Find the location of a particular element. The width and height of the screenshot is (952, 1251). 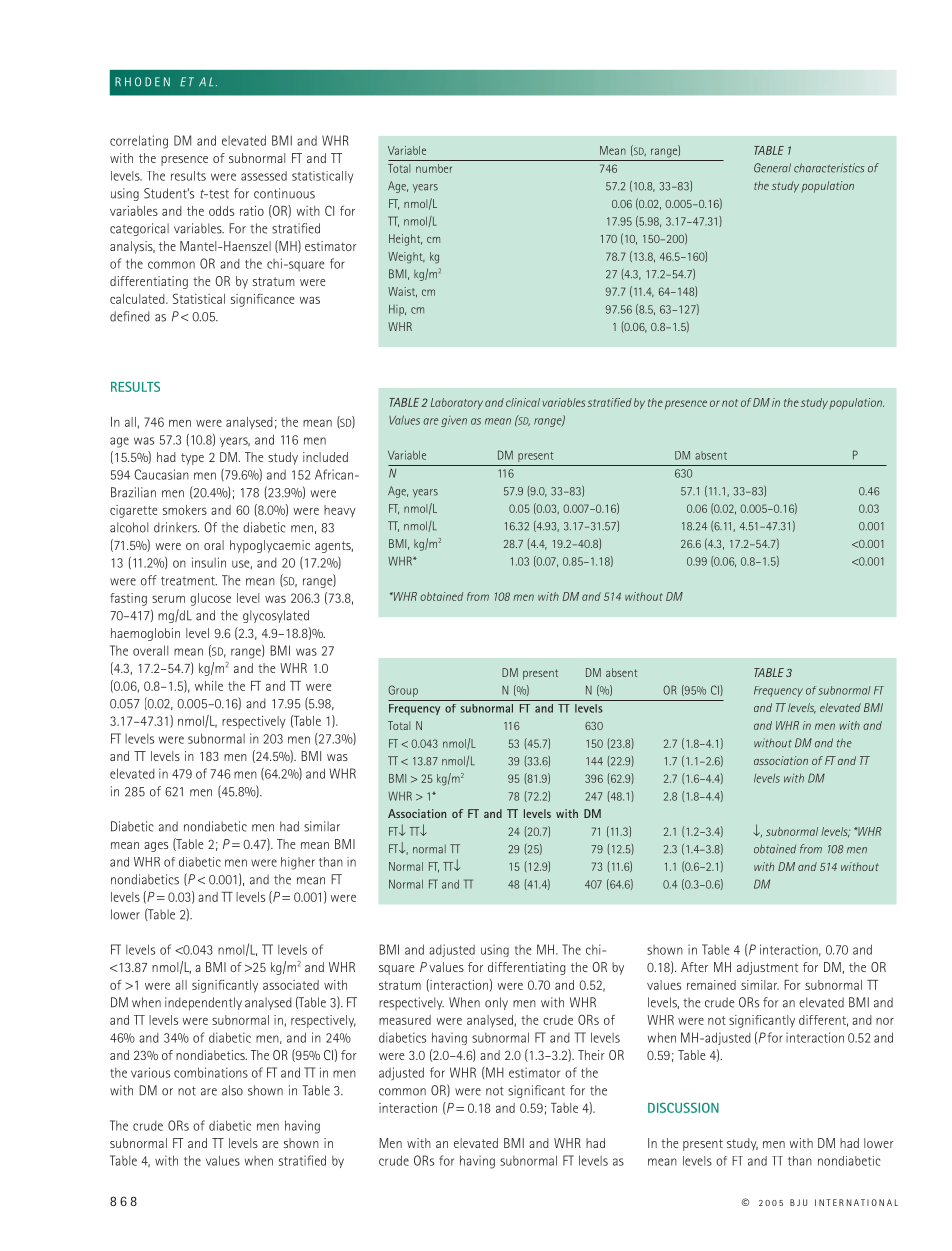

clinical is located at coordinates (523, 402).
